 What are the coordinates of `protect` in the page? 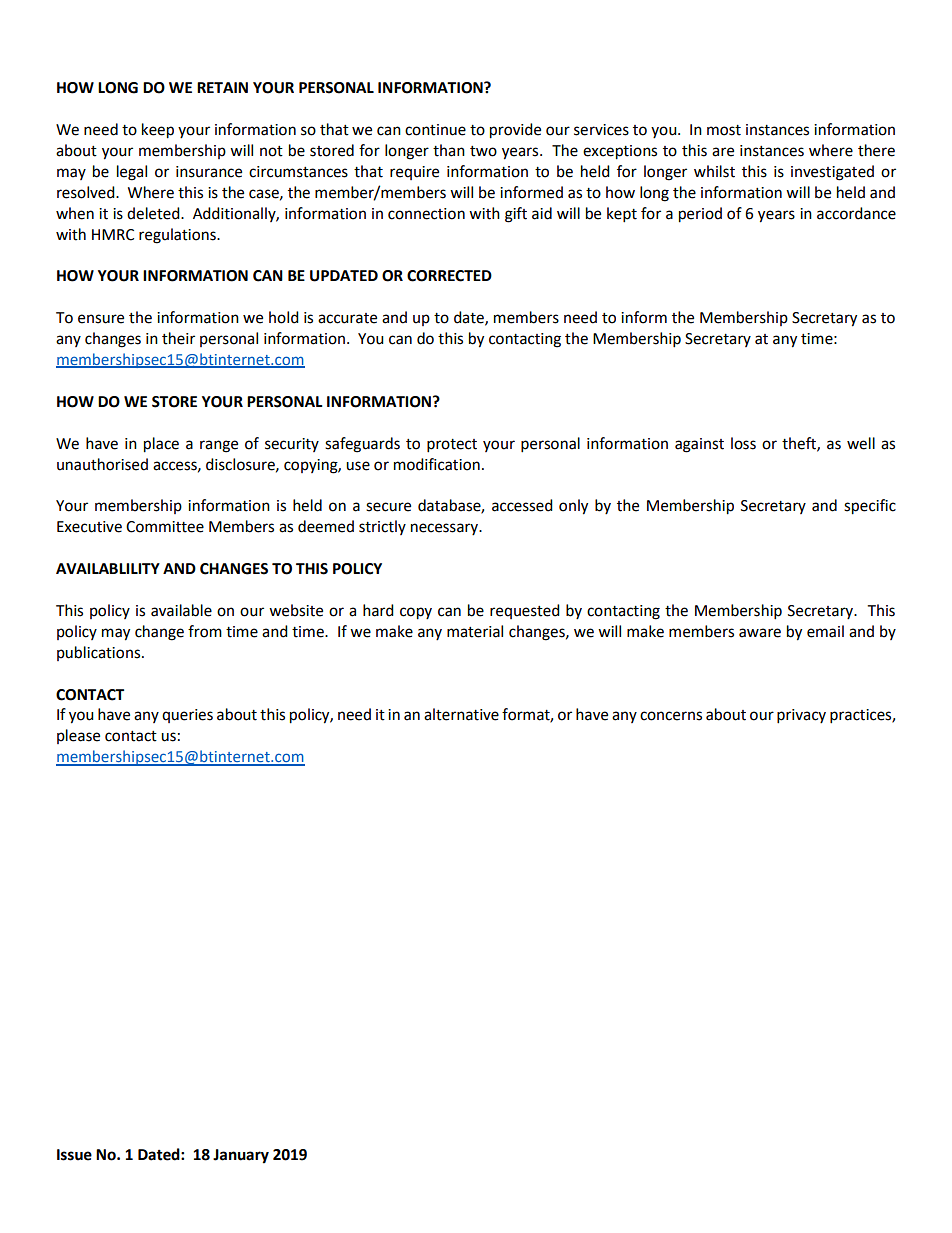 It's located at (452, 446).
